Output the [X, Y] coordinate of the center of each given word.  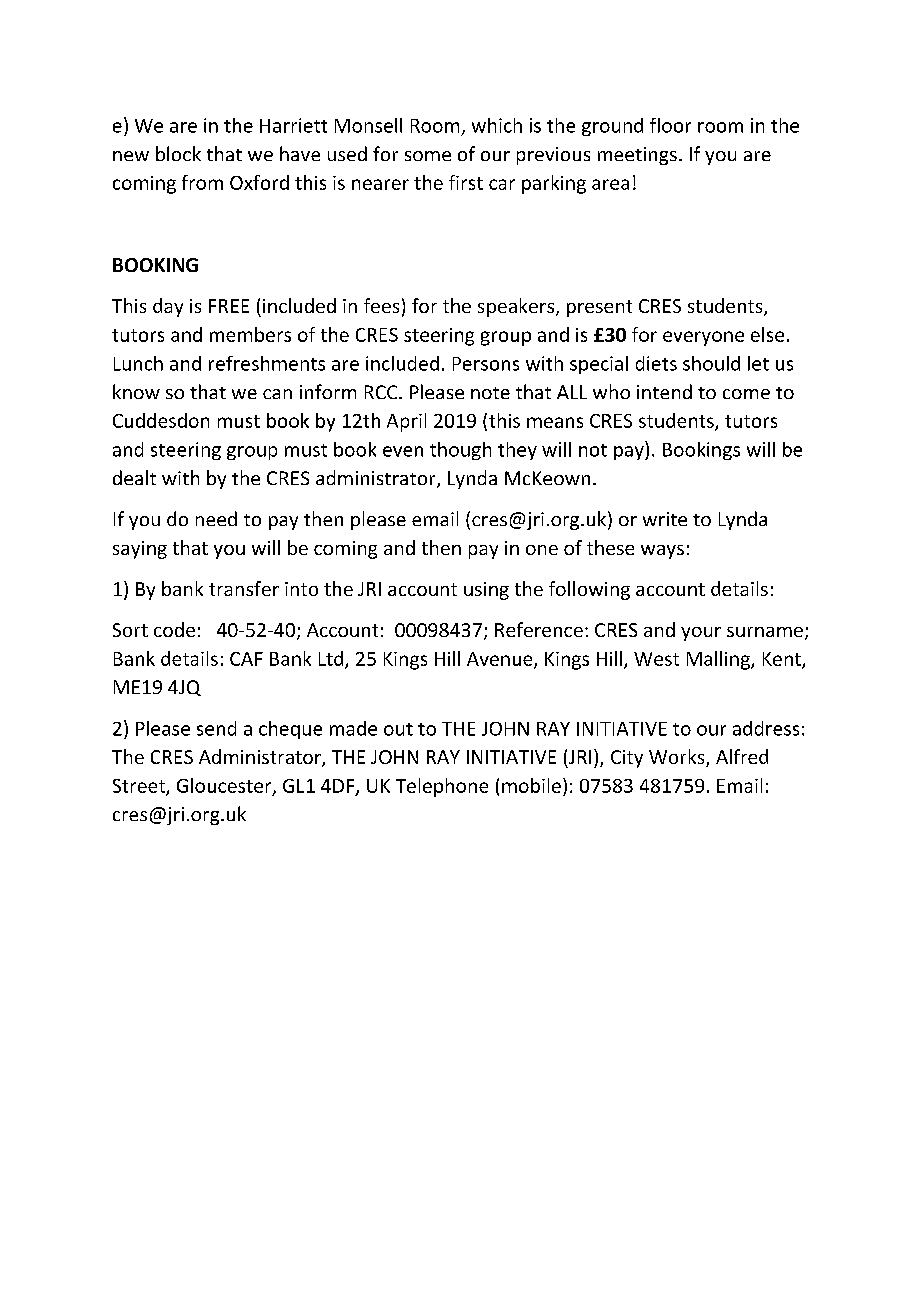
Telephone [442, 787]
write [665, 519]
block [178, 153]
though [460, 451]
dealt [134, 477]
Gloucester [225, 786]
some [428, 156]
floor [670, 125]
